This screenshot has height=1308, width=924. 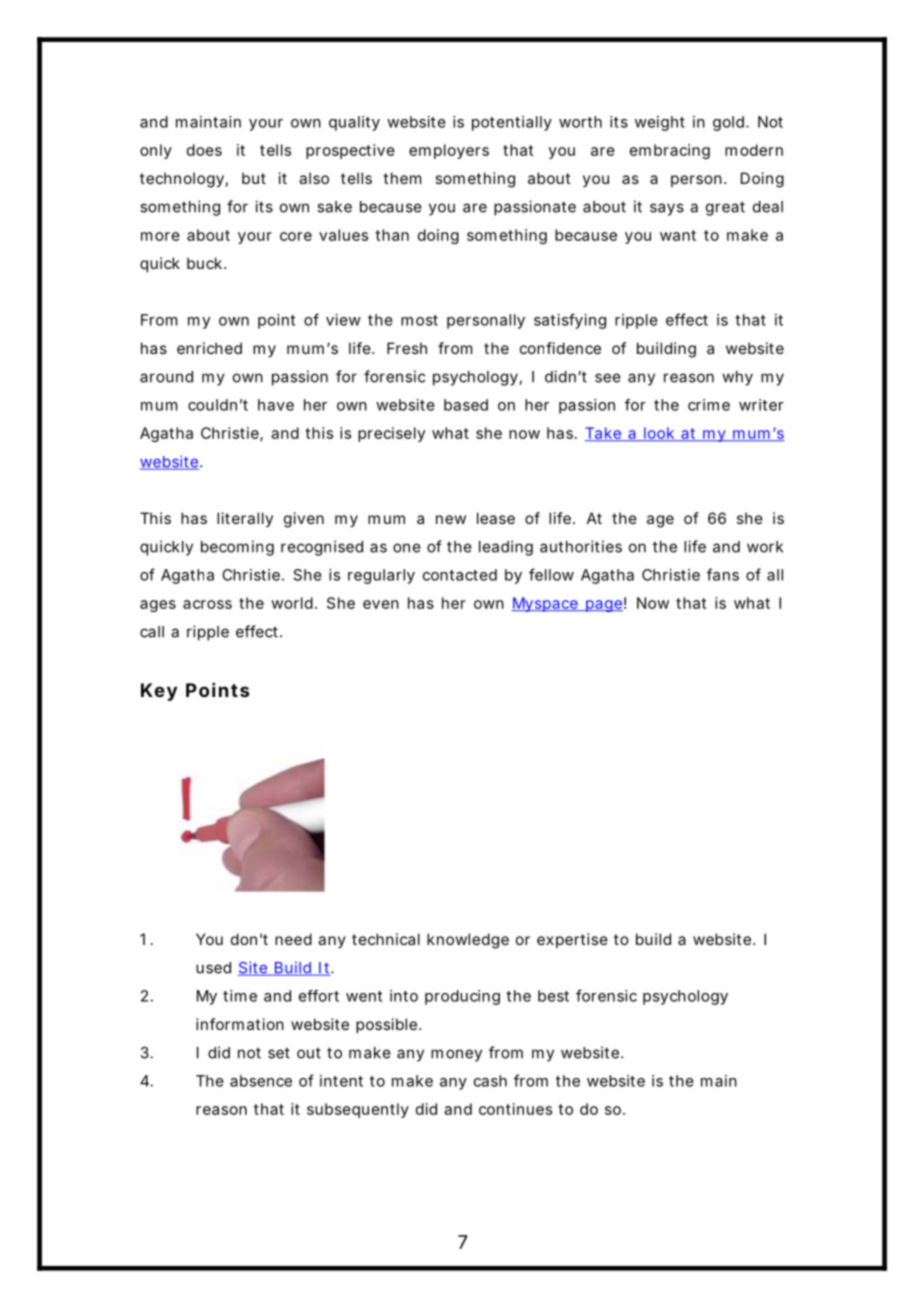 What do you see at coordinates (261, 1081) in the screenshot?
I see `absence` at bounding box center [261, 1081].
